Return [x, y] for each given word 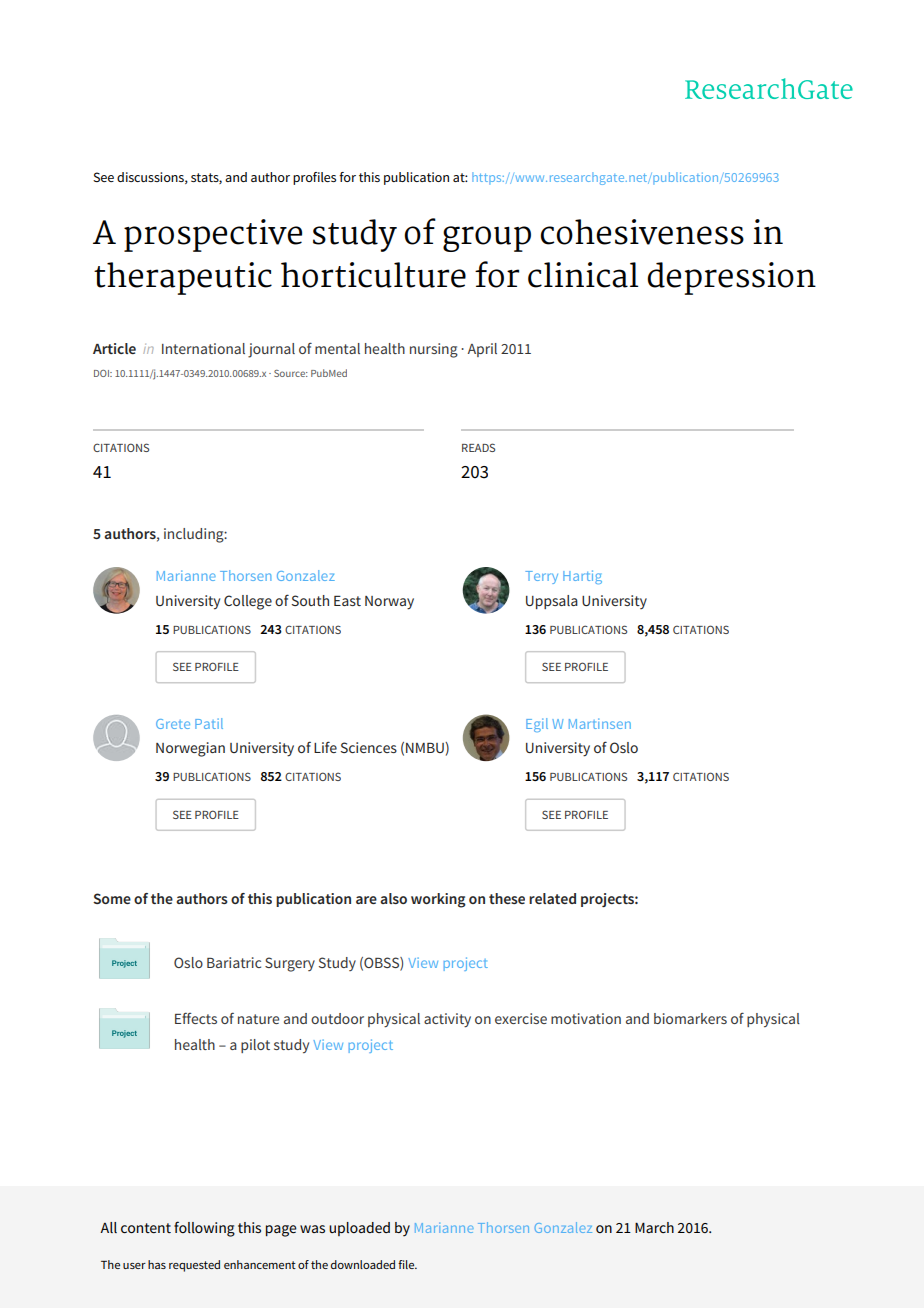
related [552, 898]
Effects [196, 1018]
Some [112, 898]
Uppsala [552, 602]
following [204, 1229]
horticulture [373, 275]
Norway [389, 603]
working [438, 900]
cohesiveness [642, 232]
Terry [541, 577]
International [203, 348]
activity [447, 1020]
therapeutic [183, 278]
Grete [173, 724]
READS [478, 447]
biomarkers [690, 1018]
